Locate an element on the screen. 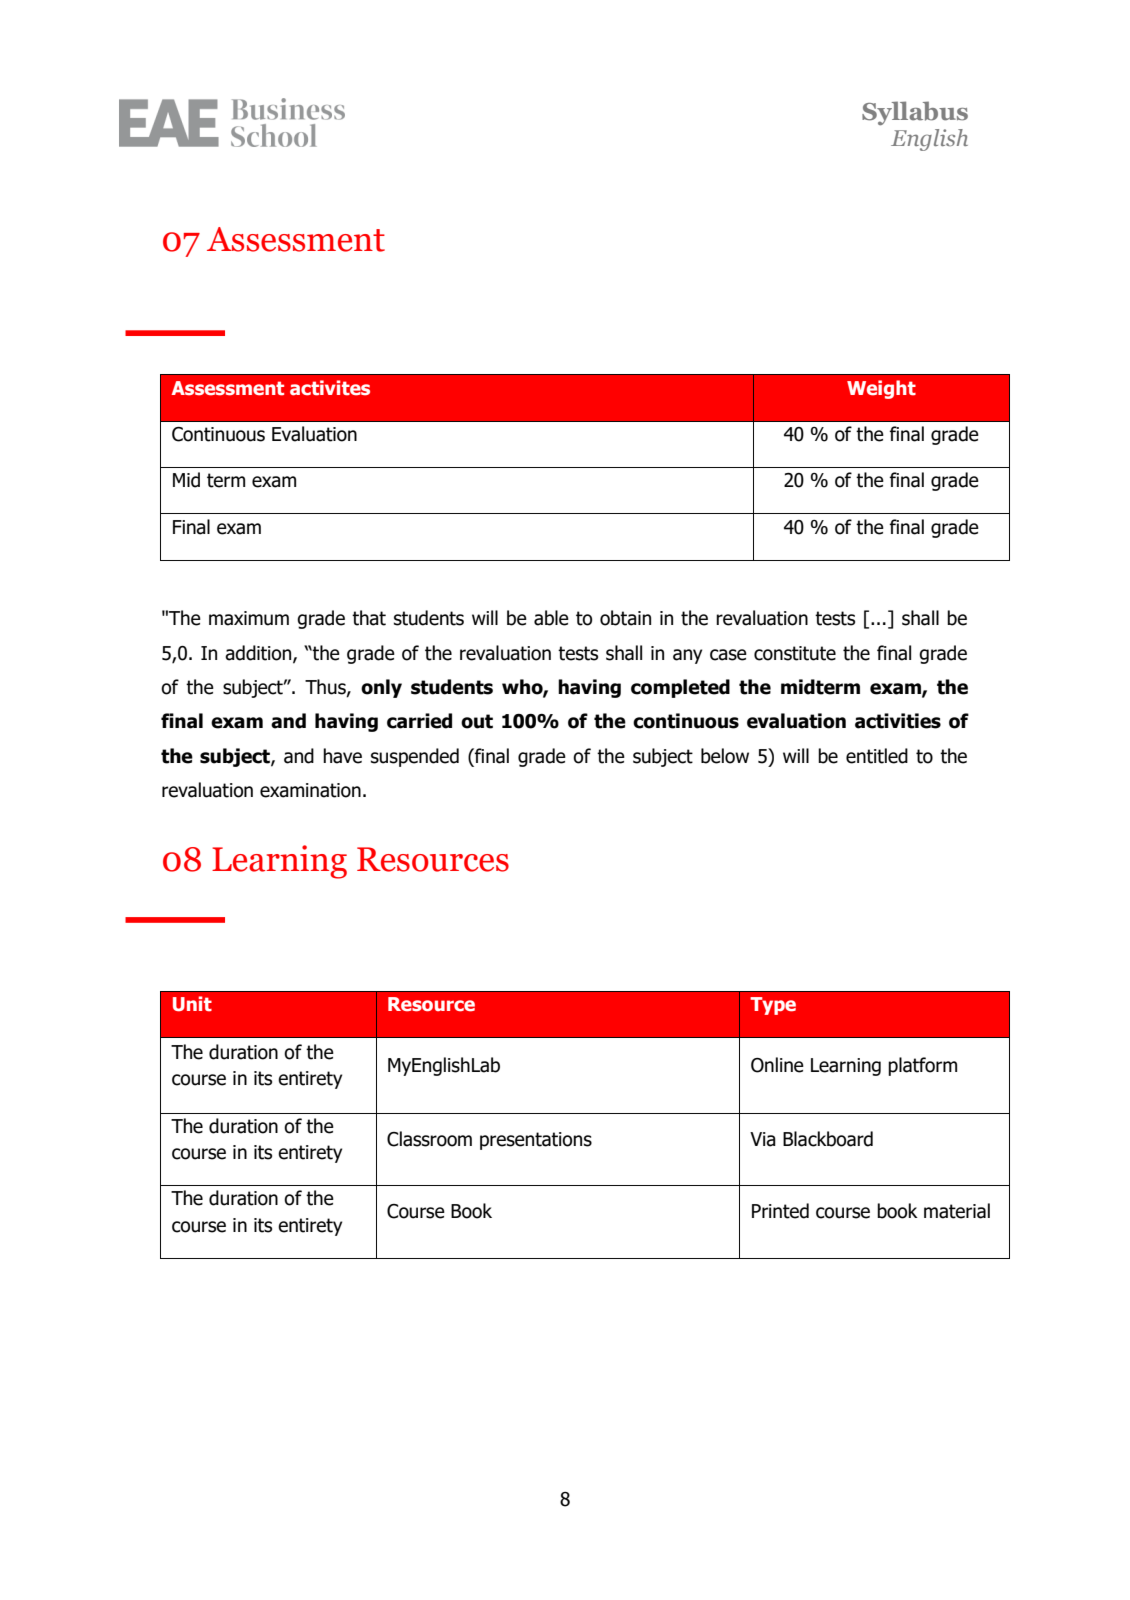 The image size is (1130, 1600). Unit is located at coordinates (192, 1004).
